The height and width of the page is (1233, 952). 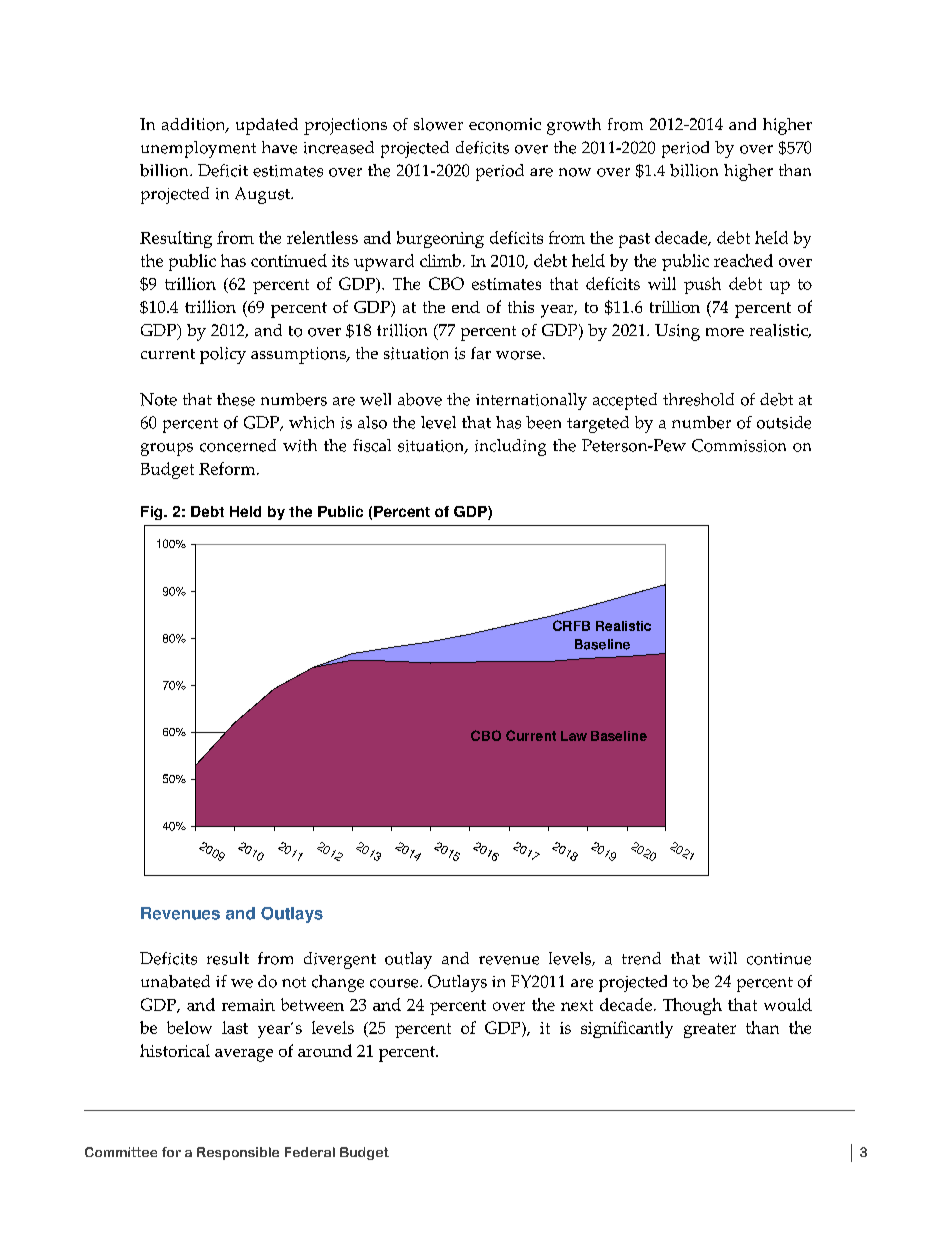 I want to click on Law, so click(x=574, y=736).
